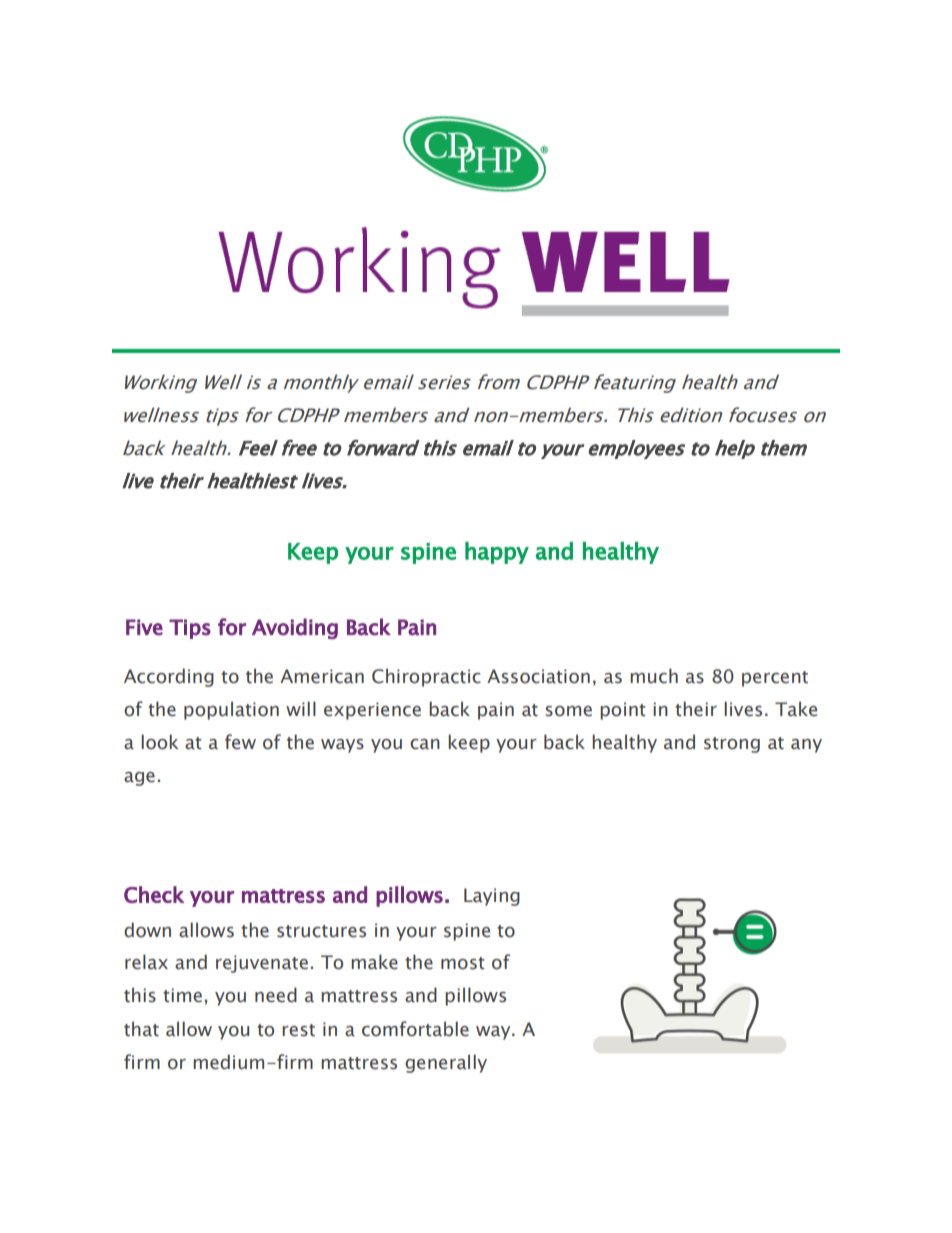 Image resolution: width=952 pixels, height=1233 pixels. Describe the element at coordinates (569, 711) in the page. I see `some` at that location.
